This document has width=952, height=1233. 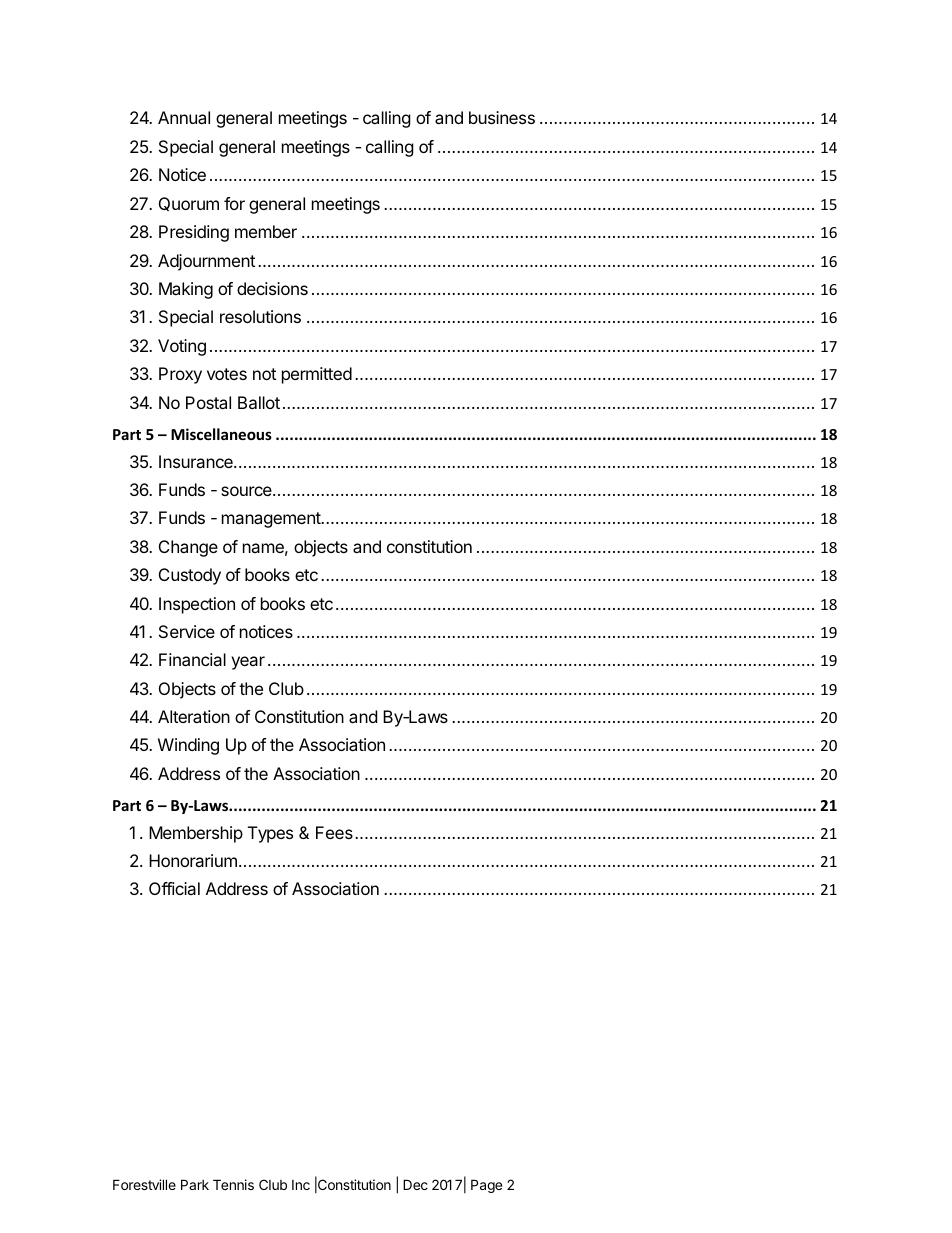 What do you see at coordinates (195, 1184) in the document?
I see `Park` at bounding box center [195, 1184].
